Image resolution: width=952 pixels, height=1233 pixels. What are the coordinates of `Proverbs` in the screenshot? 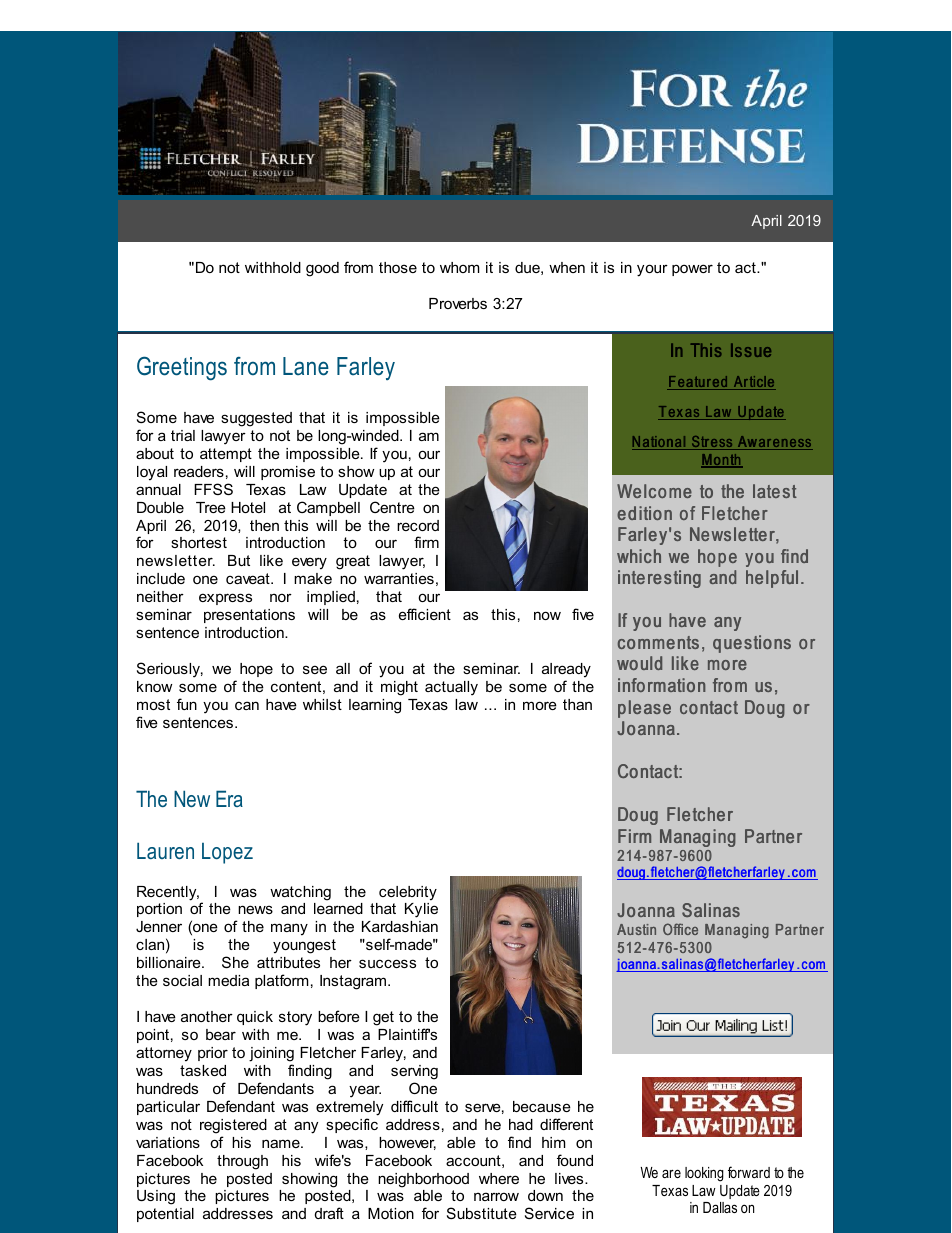 It's located at (458, 303).
